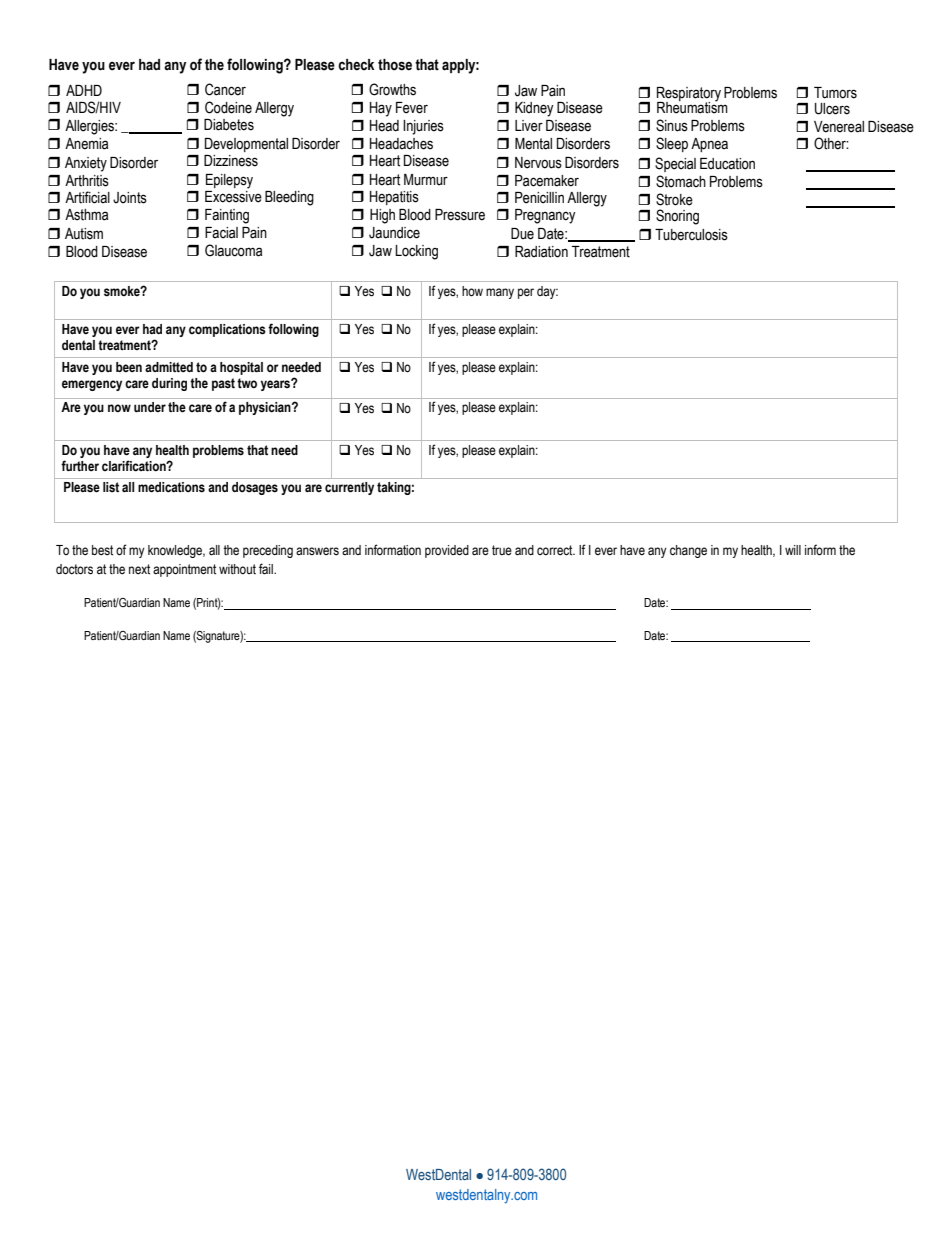 The image size is (952, 1233). What do you see at coordinates (547, 292) in the screenshot?
I see `day` at bounding box center [547, 292].
